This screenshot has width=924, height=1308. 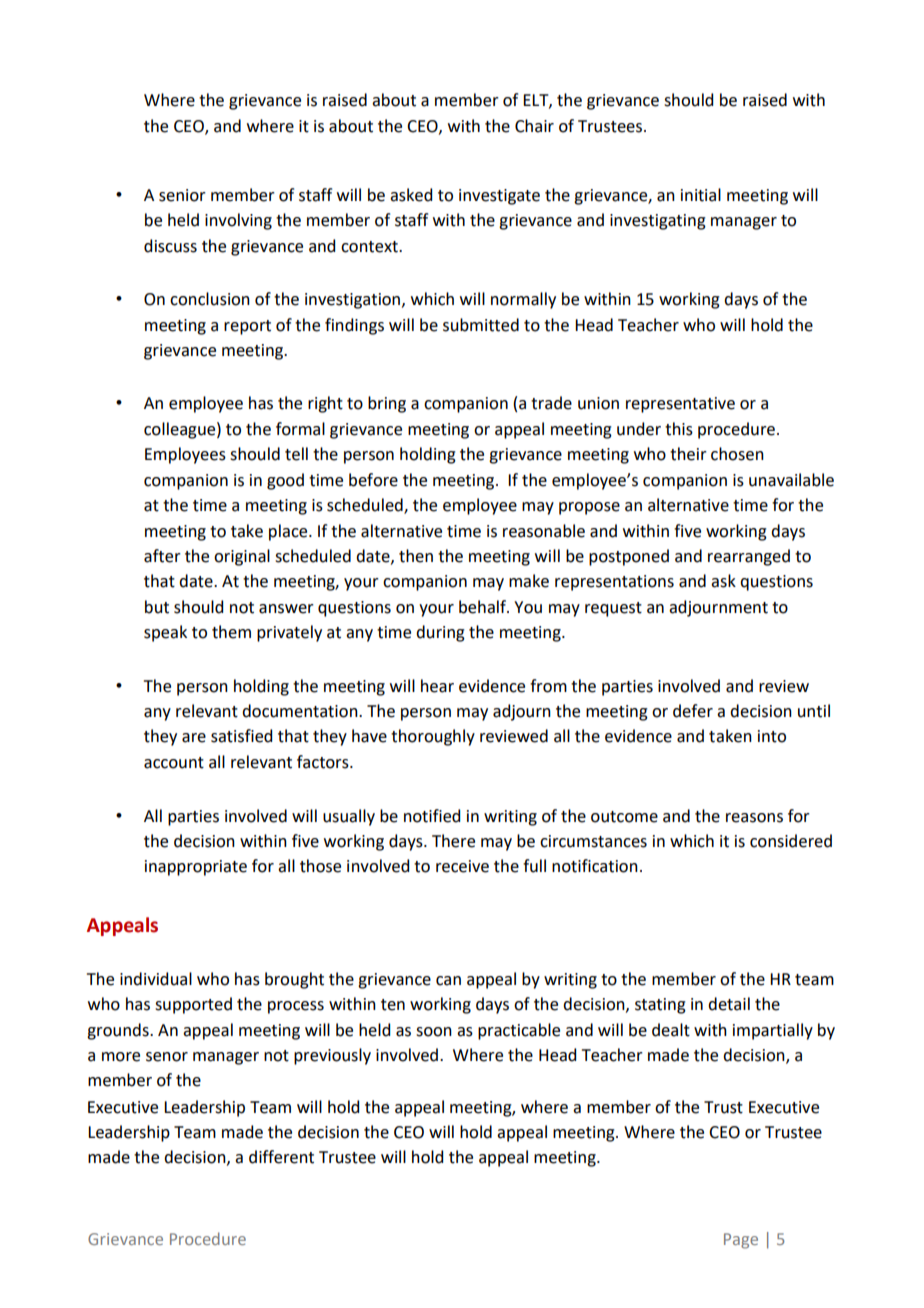 I want to click on are, so click(x=194, y=738).
